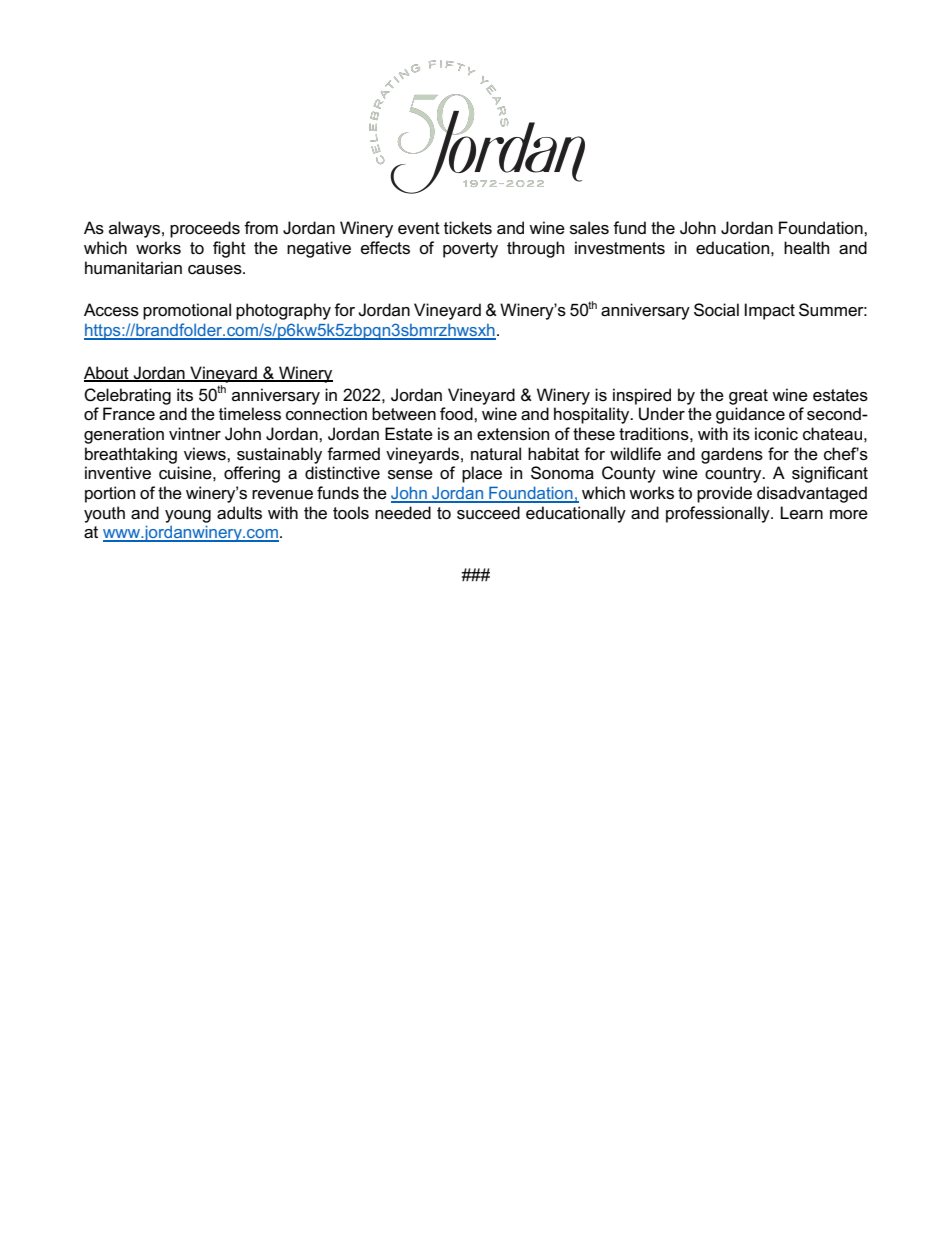  Describe the element at coordinates (107, 374) in the document. I see `About` at that location.
